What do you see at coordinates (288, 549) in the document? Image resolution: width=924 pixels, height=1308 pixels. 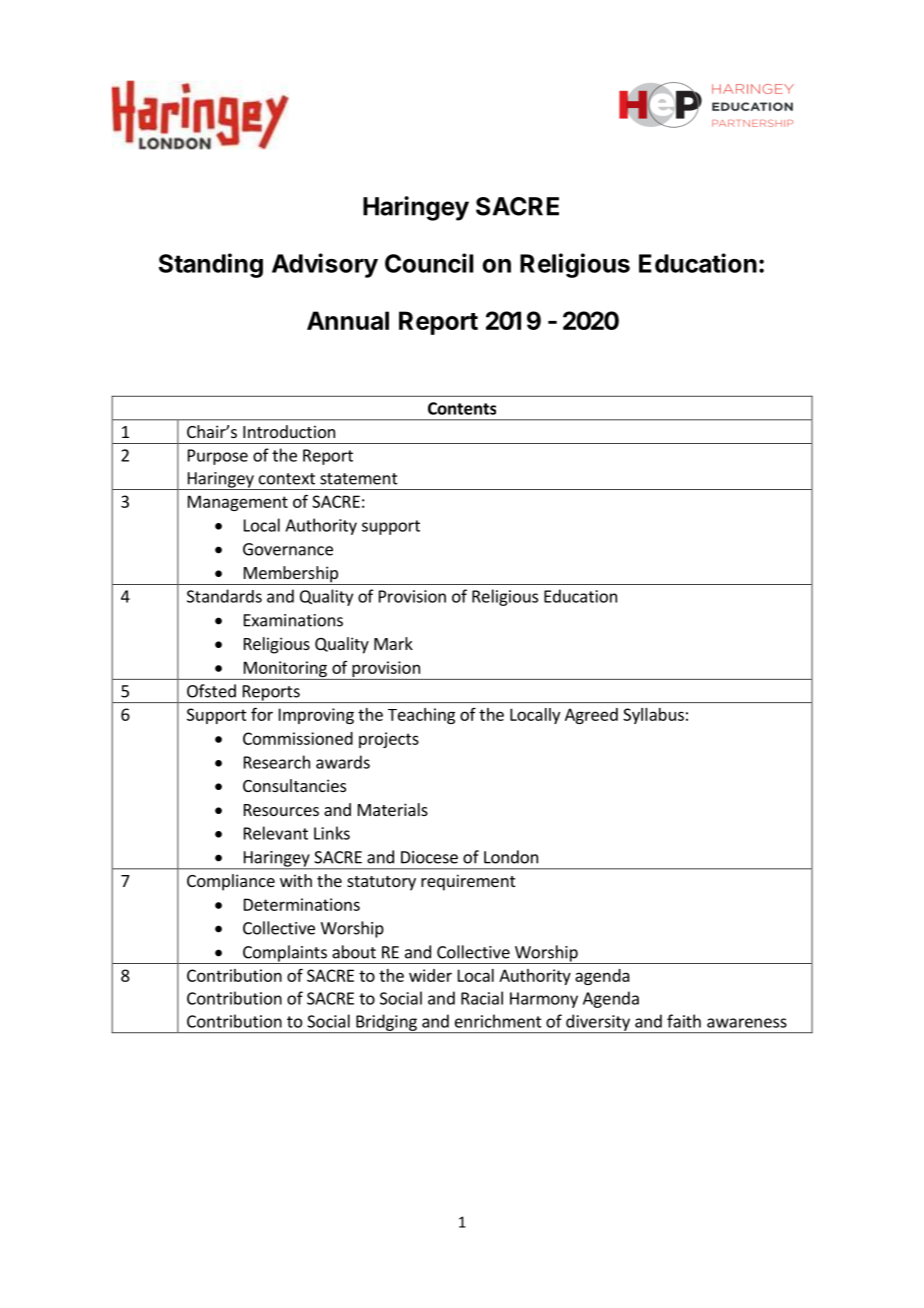 I see `Governance` at bounding box center [288, 549].
